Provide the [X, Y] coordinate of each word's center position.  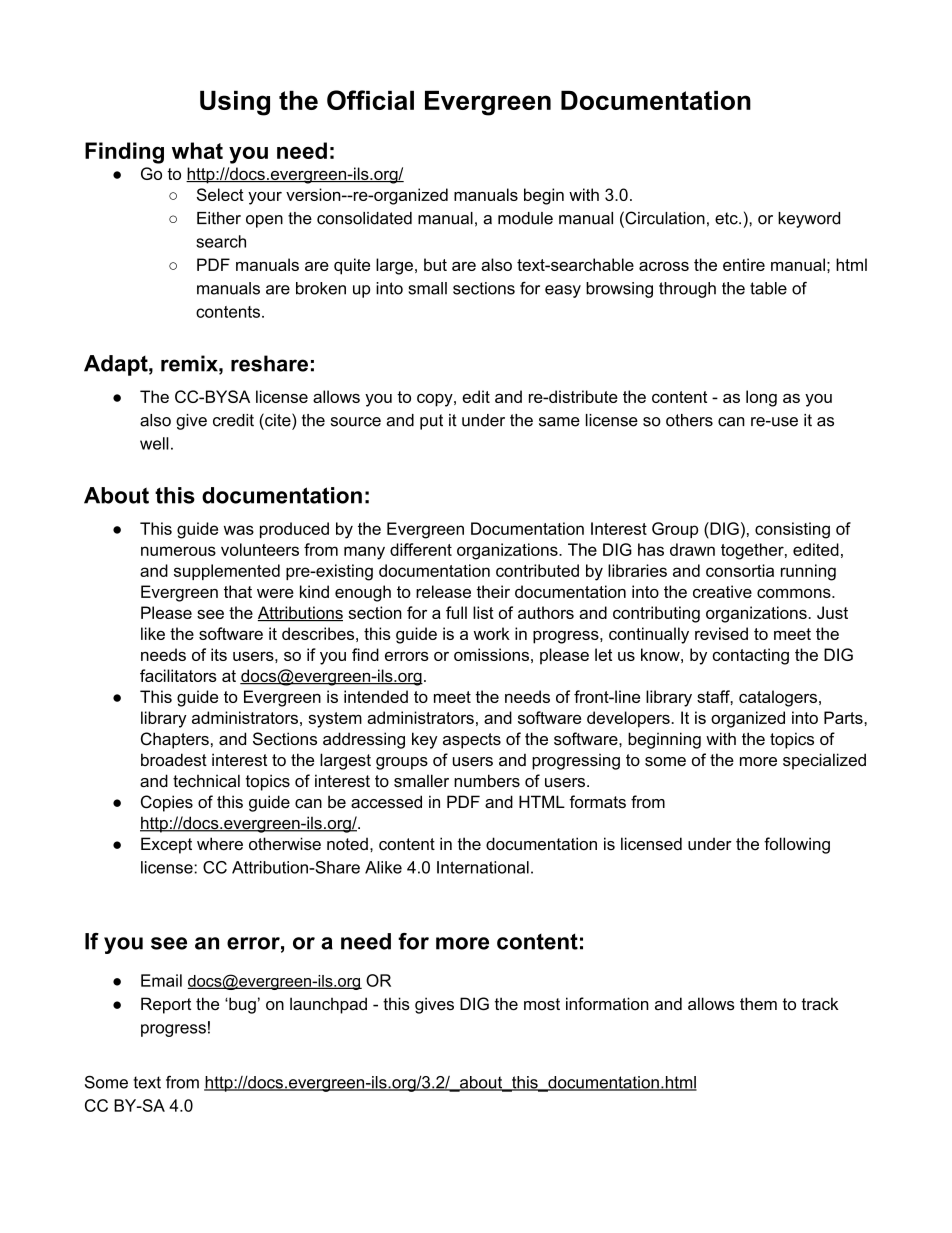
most [542, 1004]
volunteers [260, 549]
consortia [740, 570]
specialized [824, 761]
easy [563, 291]
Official [370, 100]
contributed [537, 570]
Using [235, 103]
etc [727, 218]
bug [241, 1005]
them [758, 1003]
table [768, 288]
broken [321, 288]
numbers [487, 780]
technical [206, 780]
